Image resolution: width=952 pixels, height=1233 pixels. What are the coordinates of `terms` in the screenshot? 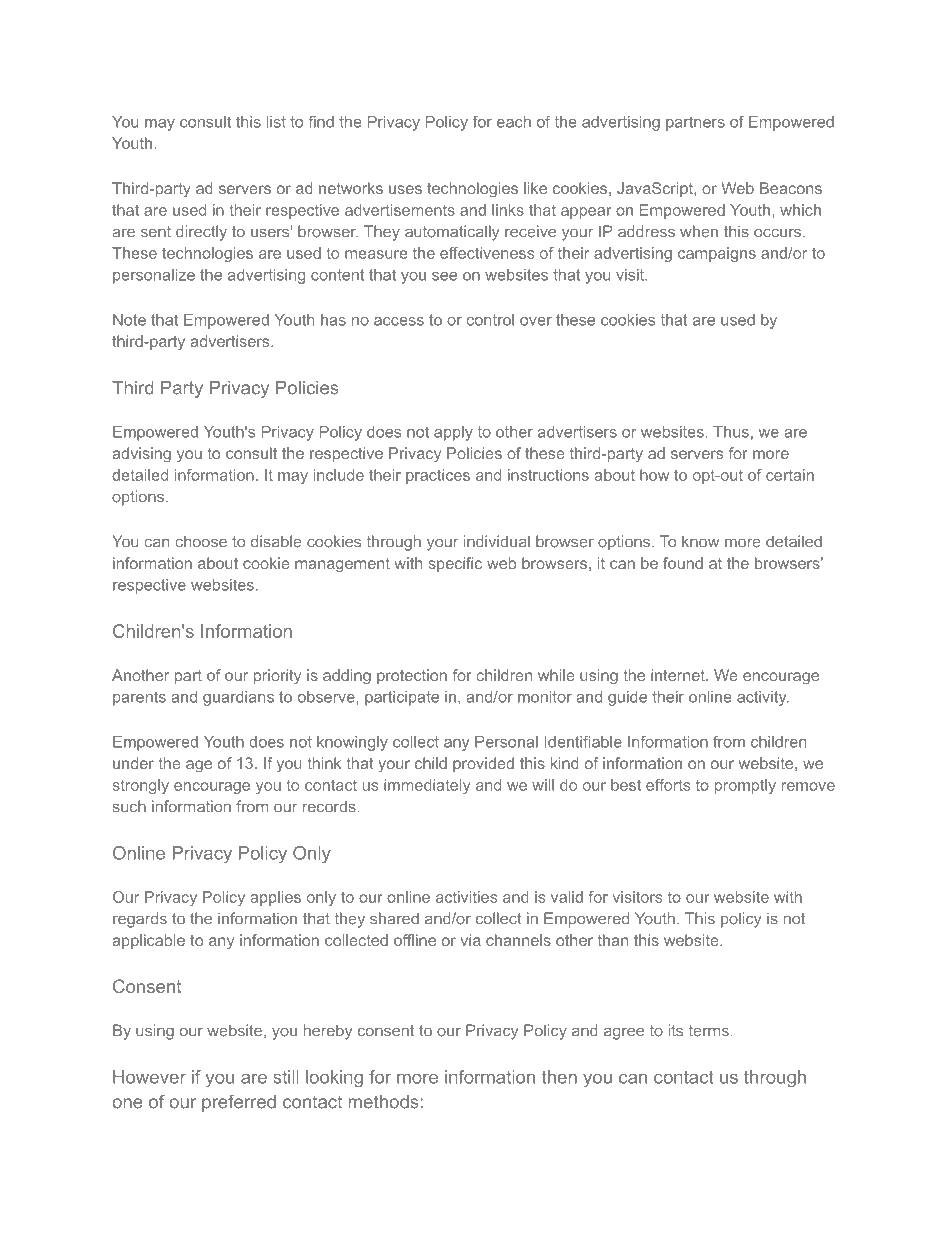 It's located at (709, 1031).
